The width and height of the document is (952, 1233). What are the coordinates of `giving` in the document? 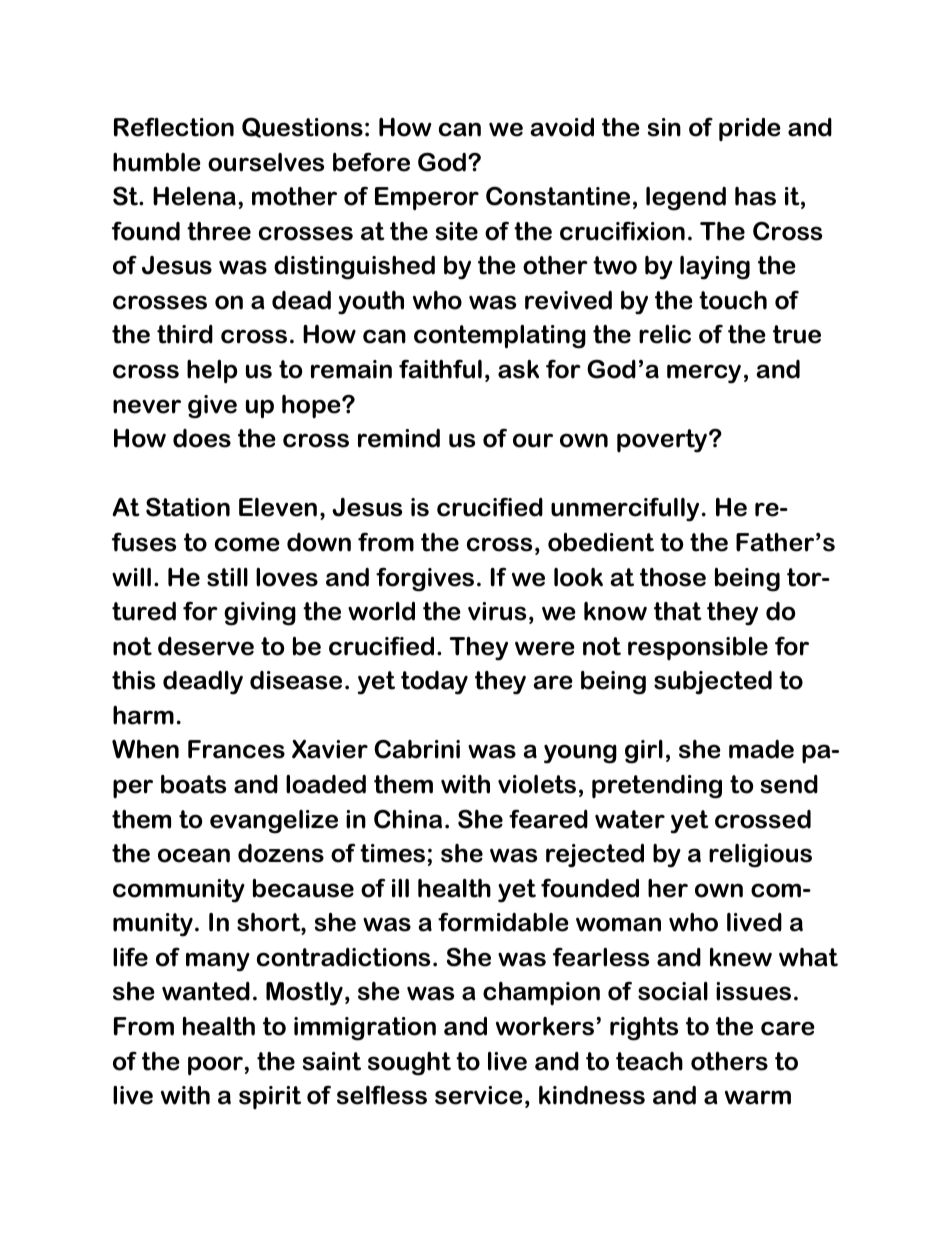 It's located at (260, 614).
